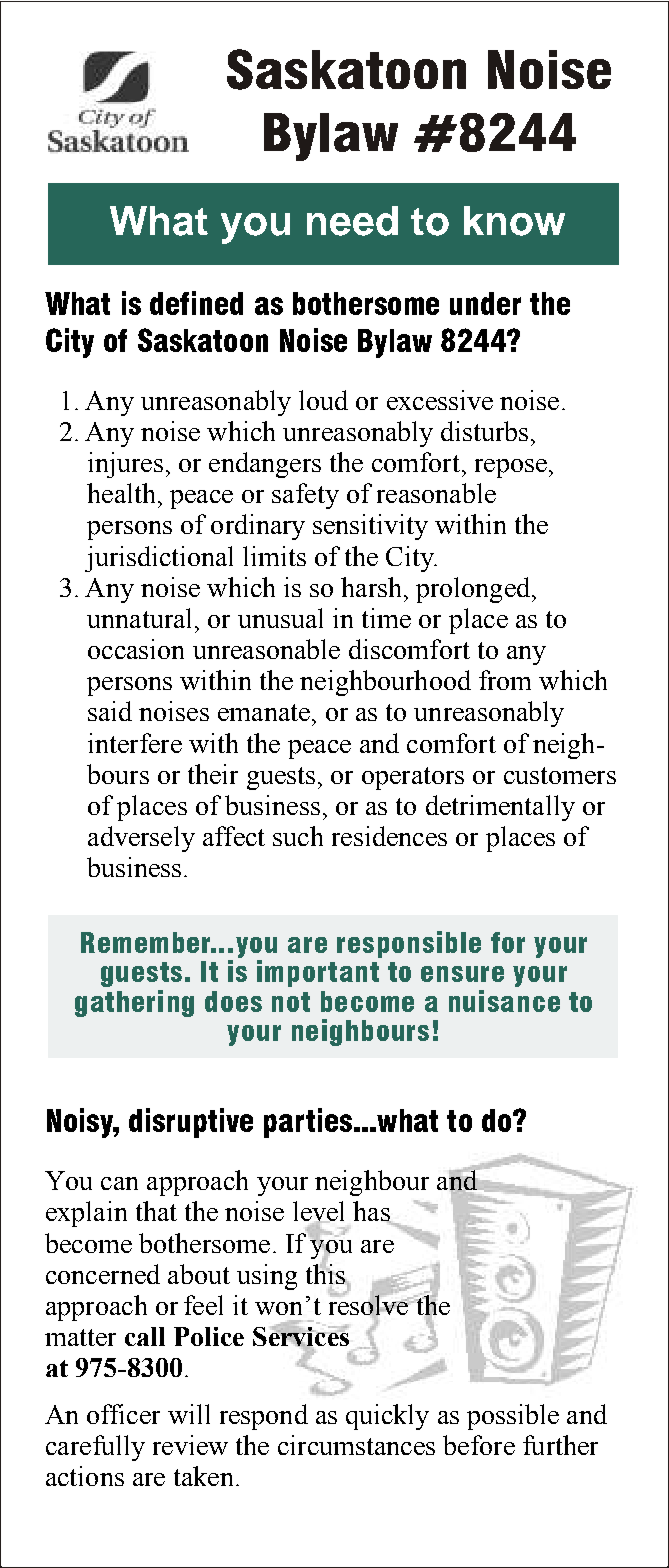 Image resolution: width=669 pixels, height=1568 pixels. What do you see at coordinates (119, 1183) in the page?
I see `can` at bounding box center [119, 1183].
